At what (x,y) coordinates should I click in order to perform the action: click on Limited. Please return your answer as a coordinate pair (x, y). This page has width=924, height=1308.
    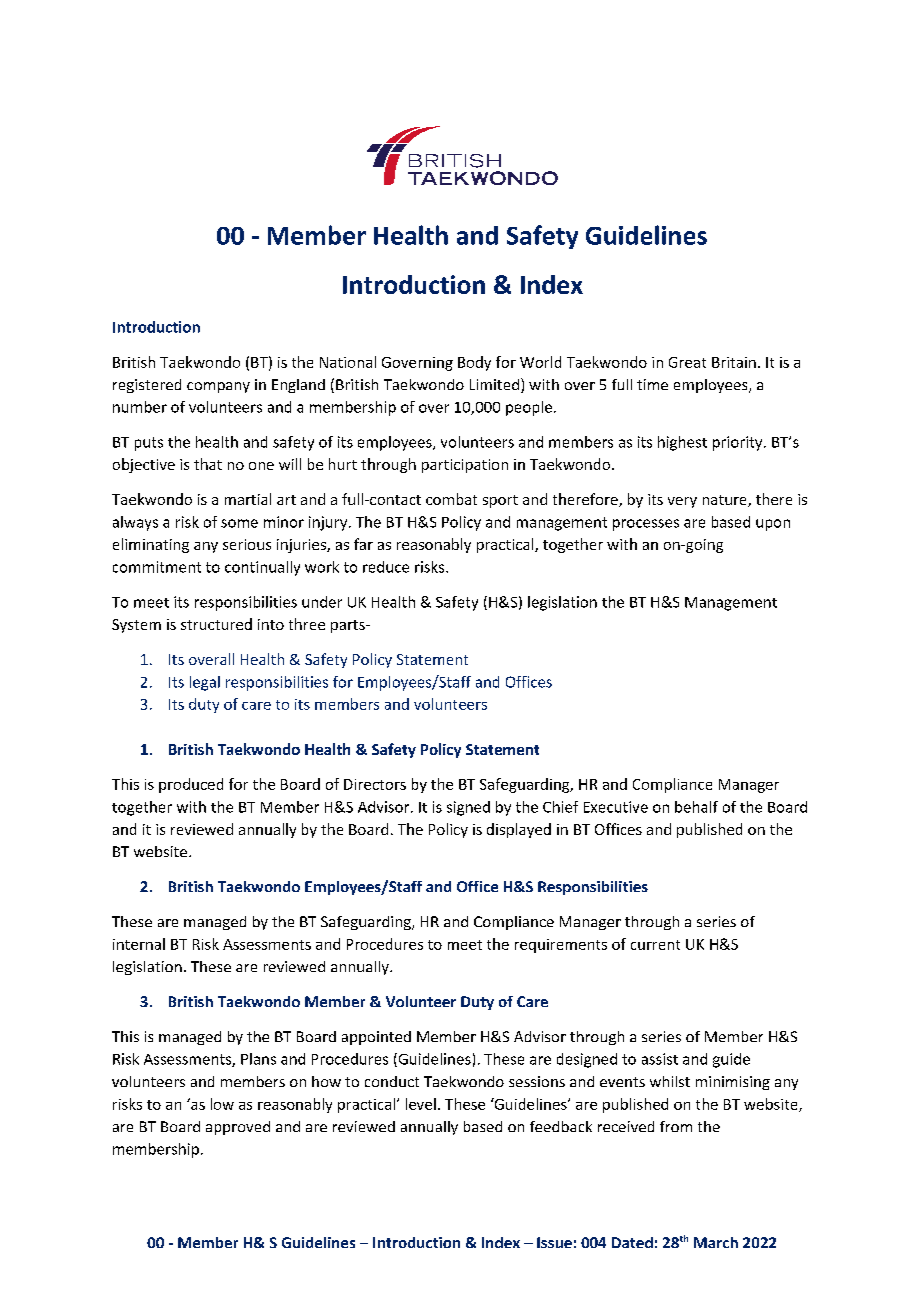
    Looking at the image, I should click on (494, 384).
